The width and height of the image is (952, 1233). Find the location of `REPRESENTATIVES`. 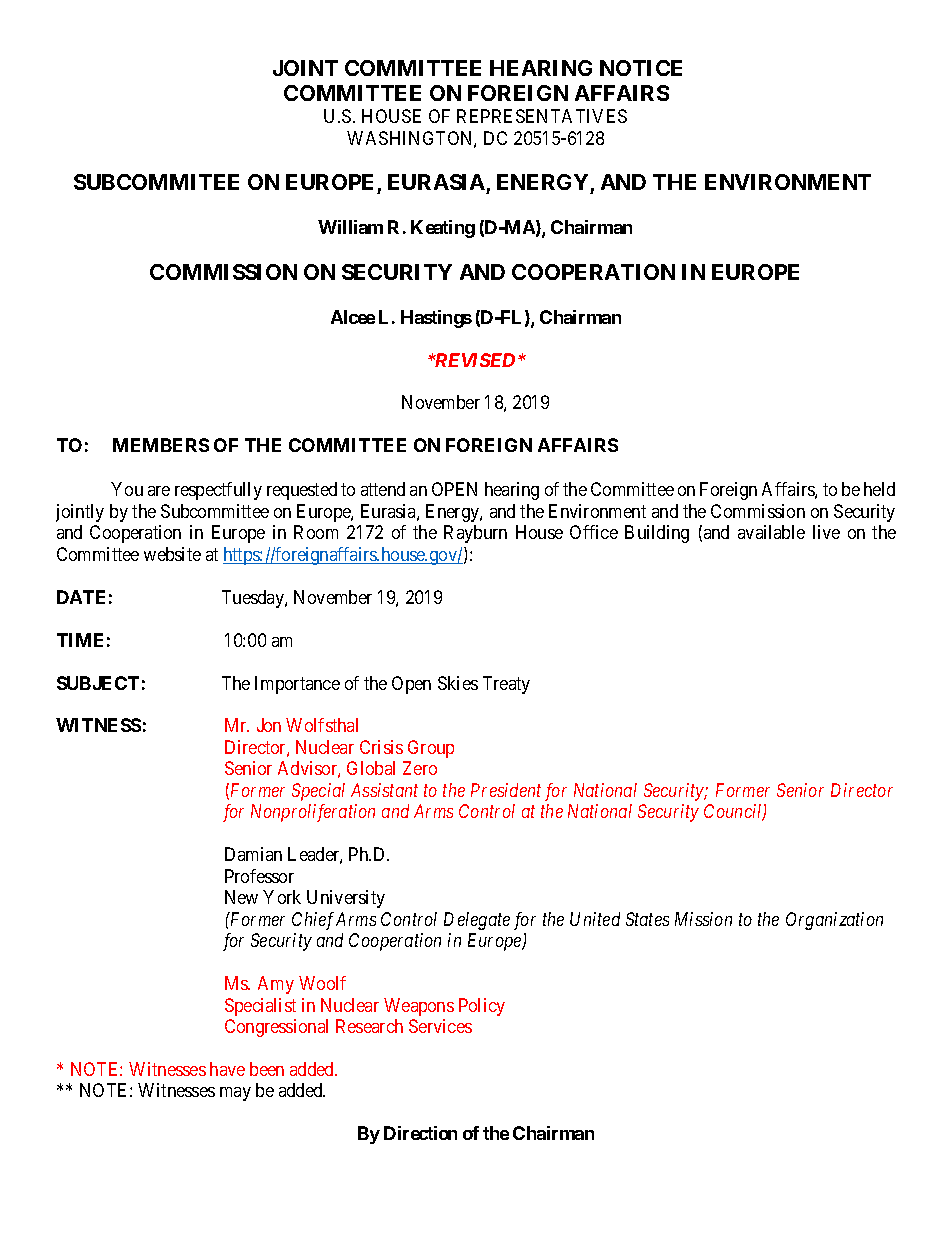

REPRESENTATIVES is located at coordinates (542, 116).
